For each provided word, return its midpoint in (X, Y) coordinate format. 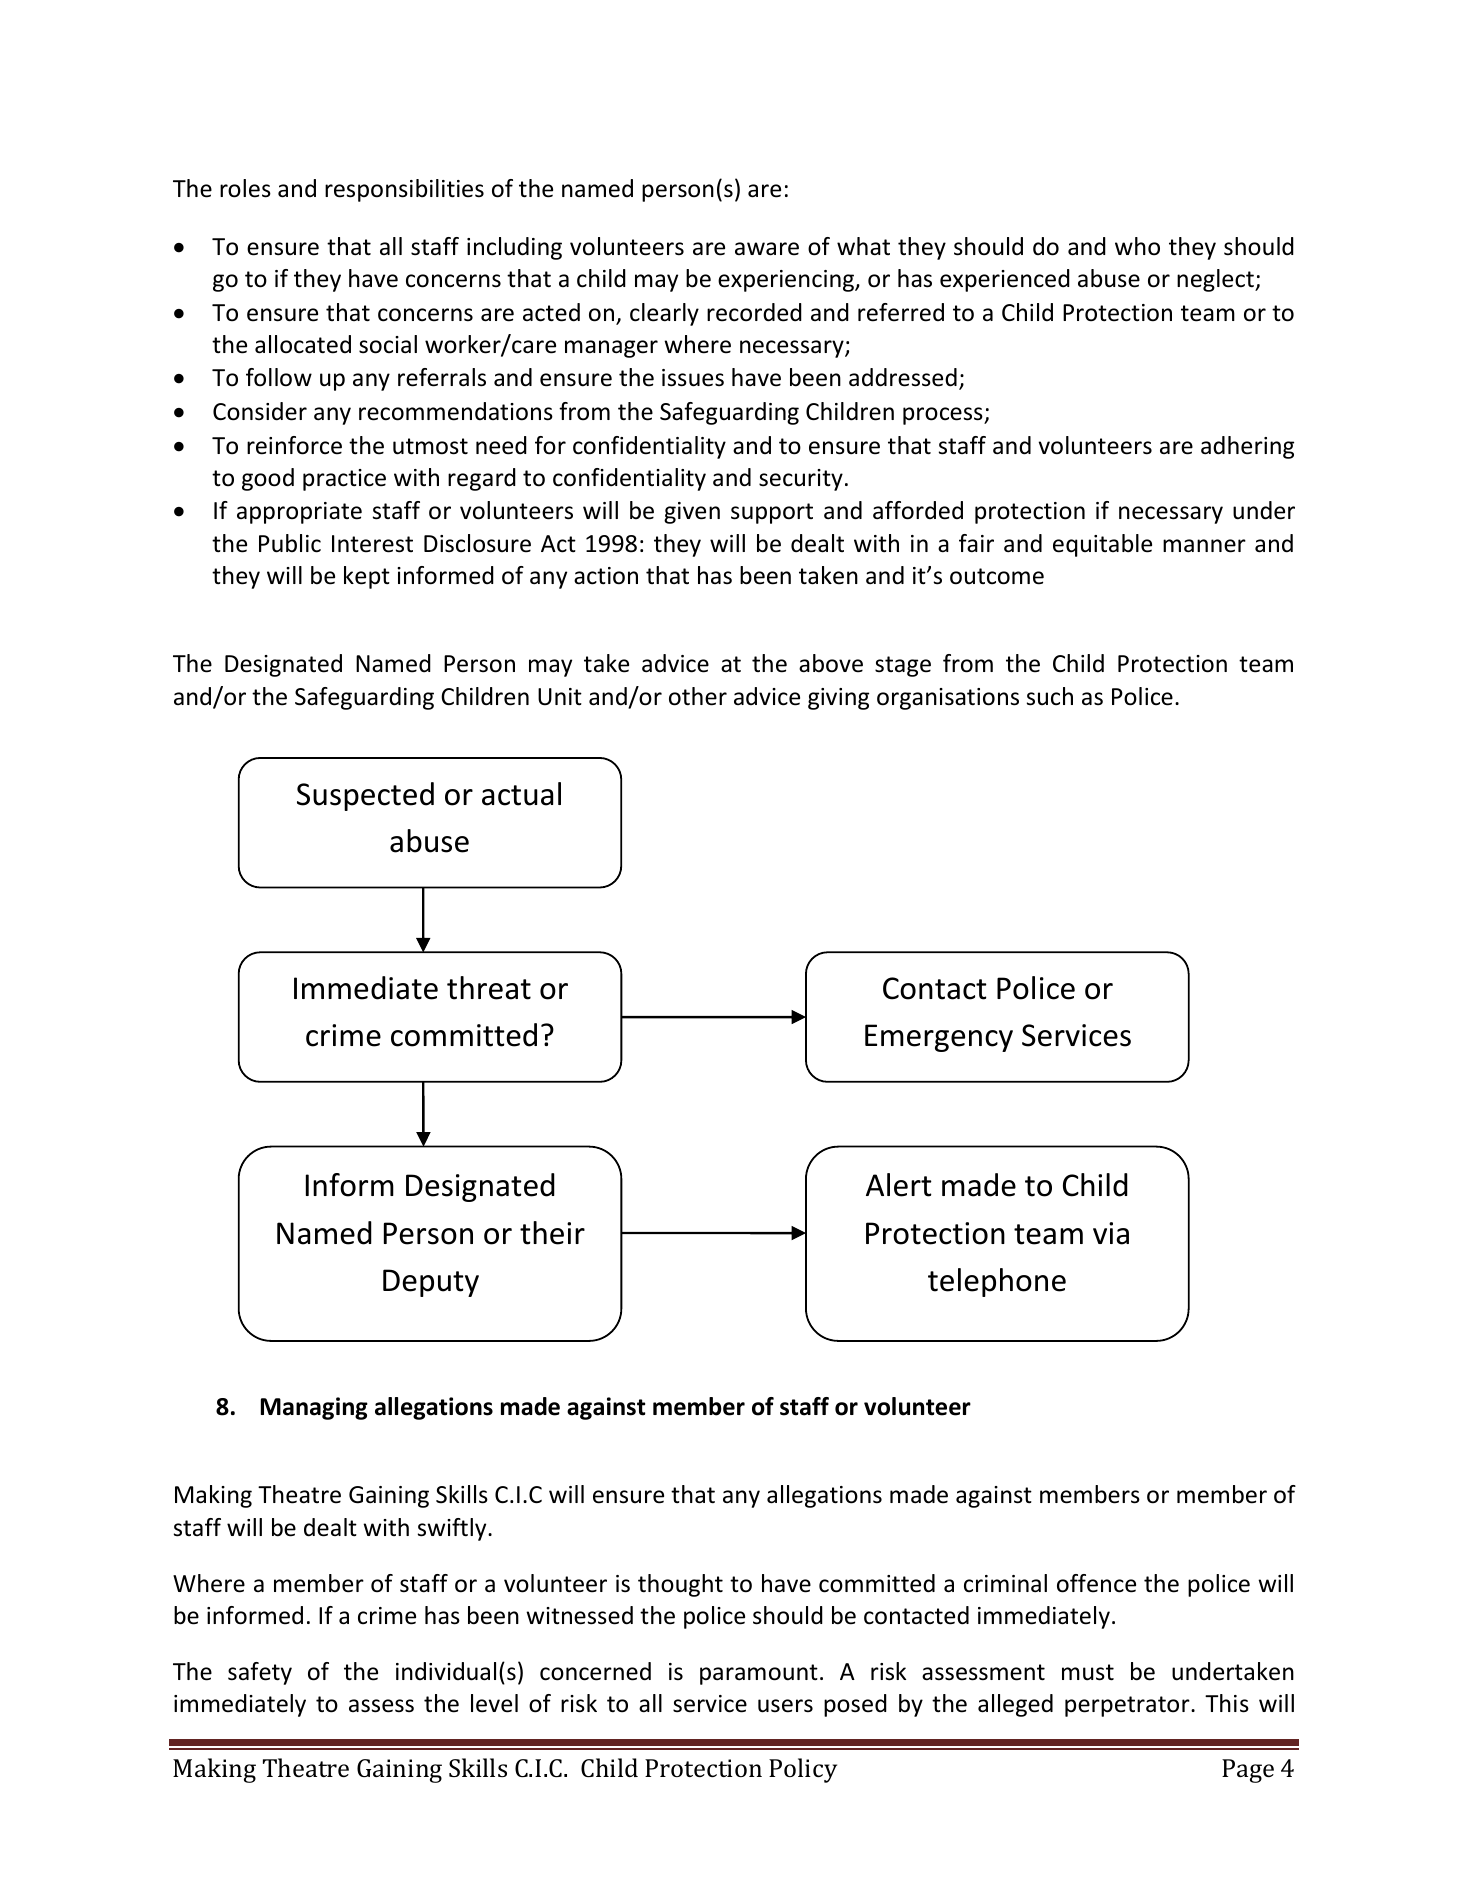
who (1137, 246)
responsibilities (404, 190)
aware (767, 249)
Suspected (365, 796)
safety (260, 1673)
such (1050, 696)
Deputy (431, 1283)
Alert (899, 1185)
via (1111, 1233)
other (698, 696)
